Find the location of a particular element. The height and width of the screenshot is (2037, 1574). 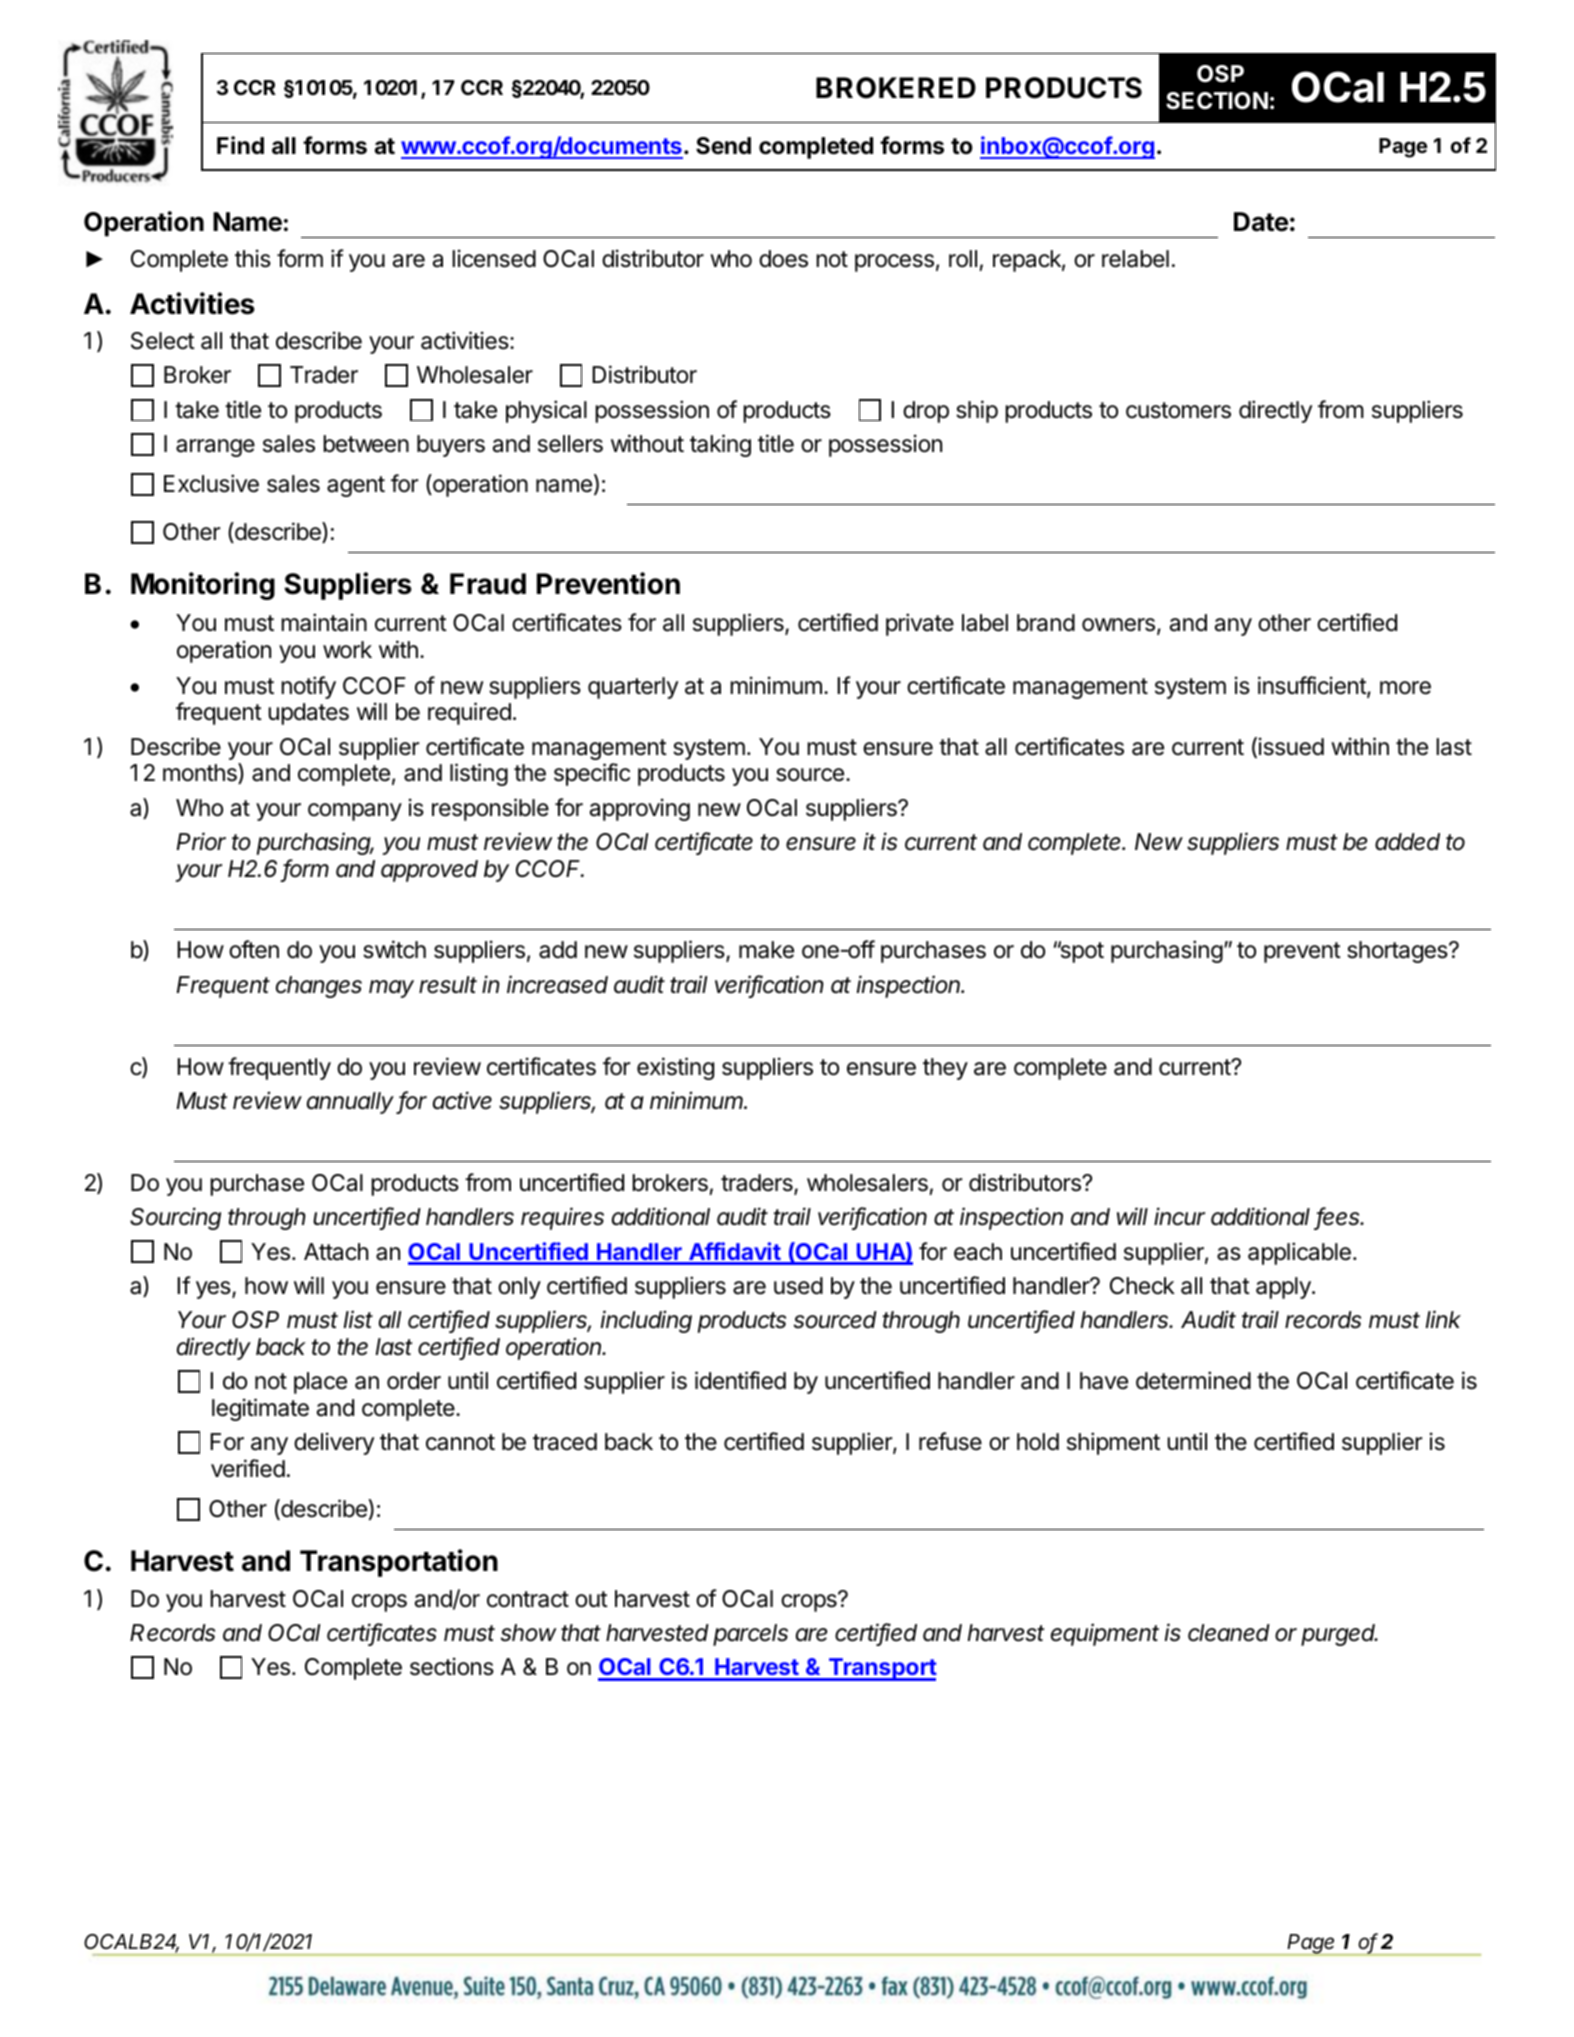

contract is located at coordinates (528, 1599).
